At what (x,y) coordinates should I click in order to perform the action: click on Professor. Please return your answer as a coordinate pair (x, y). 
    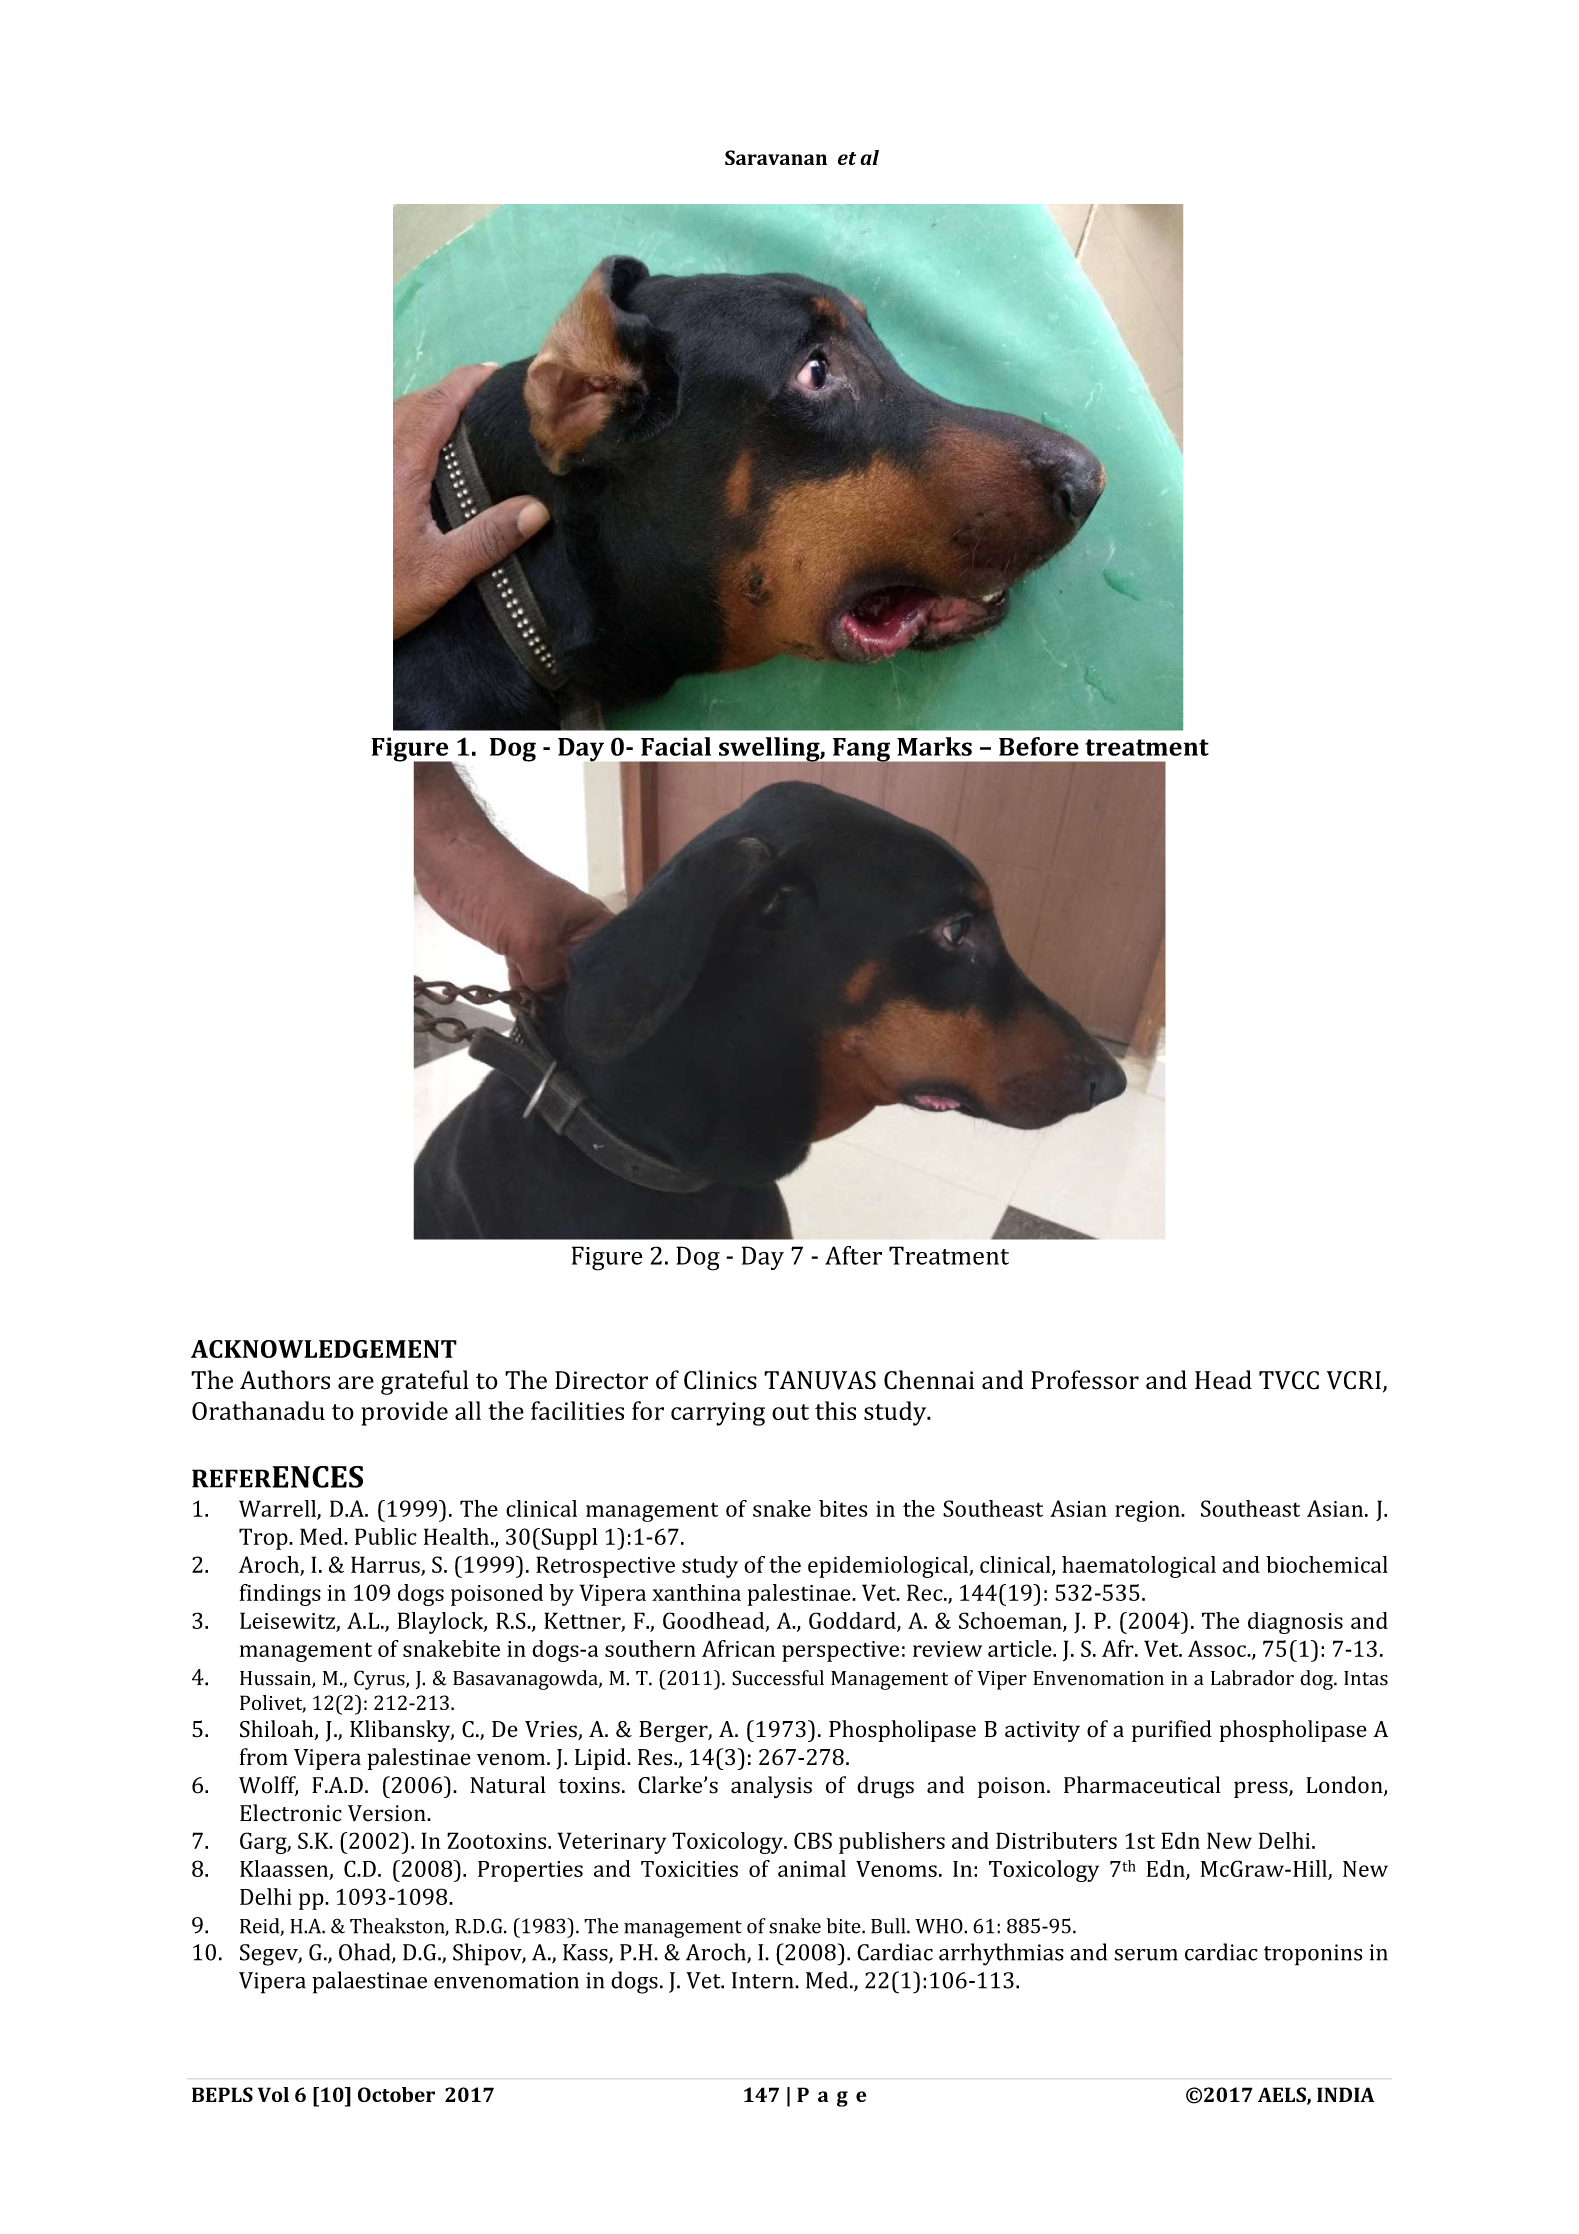
    Looking at the image, I should click on (1085, 1380).
